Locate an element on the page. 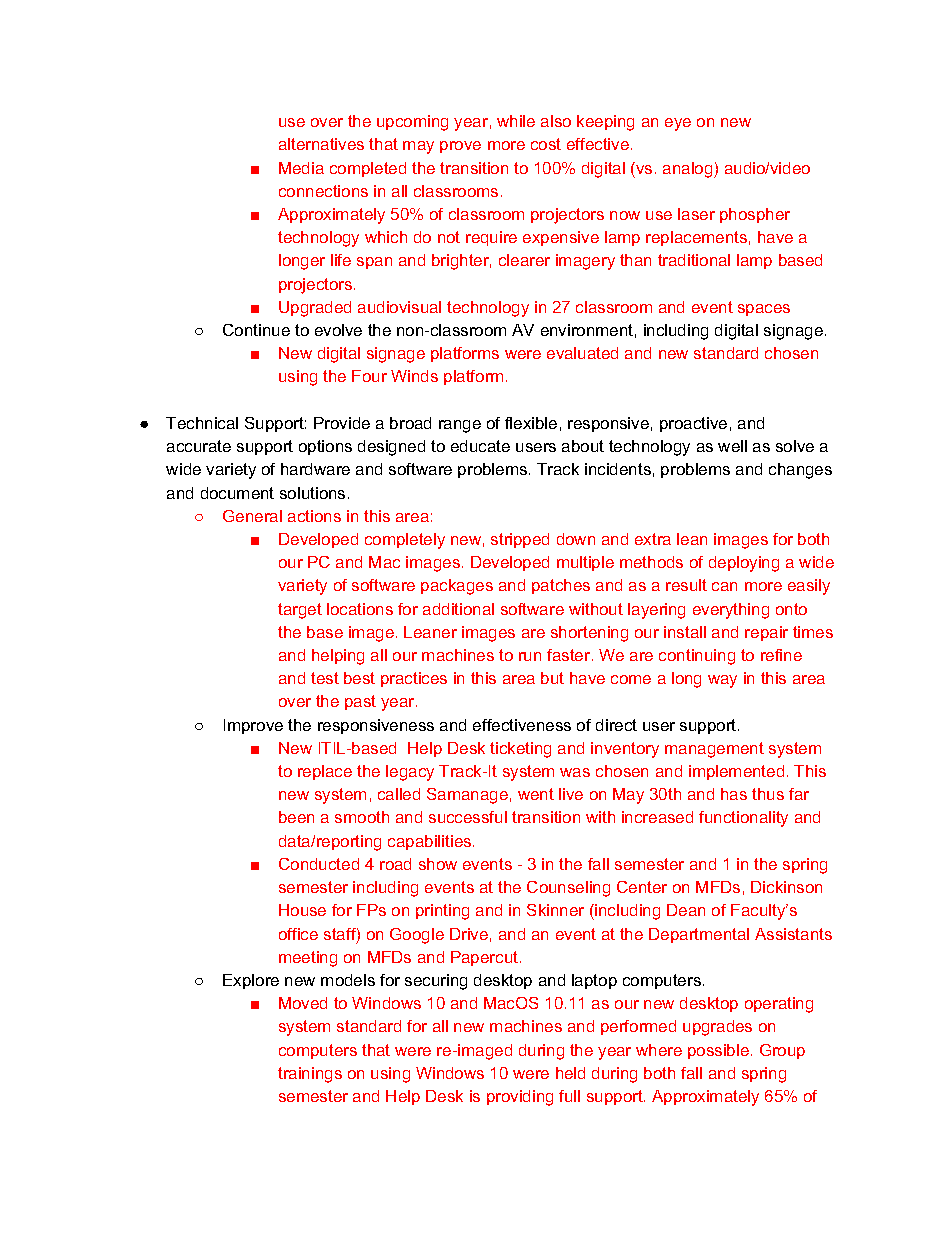 This page has height=1233, width=952. everything is located at coordinates (731, 611).
